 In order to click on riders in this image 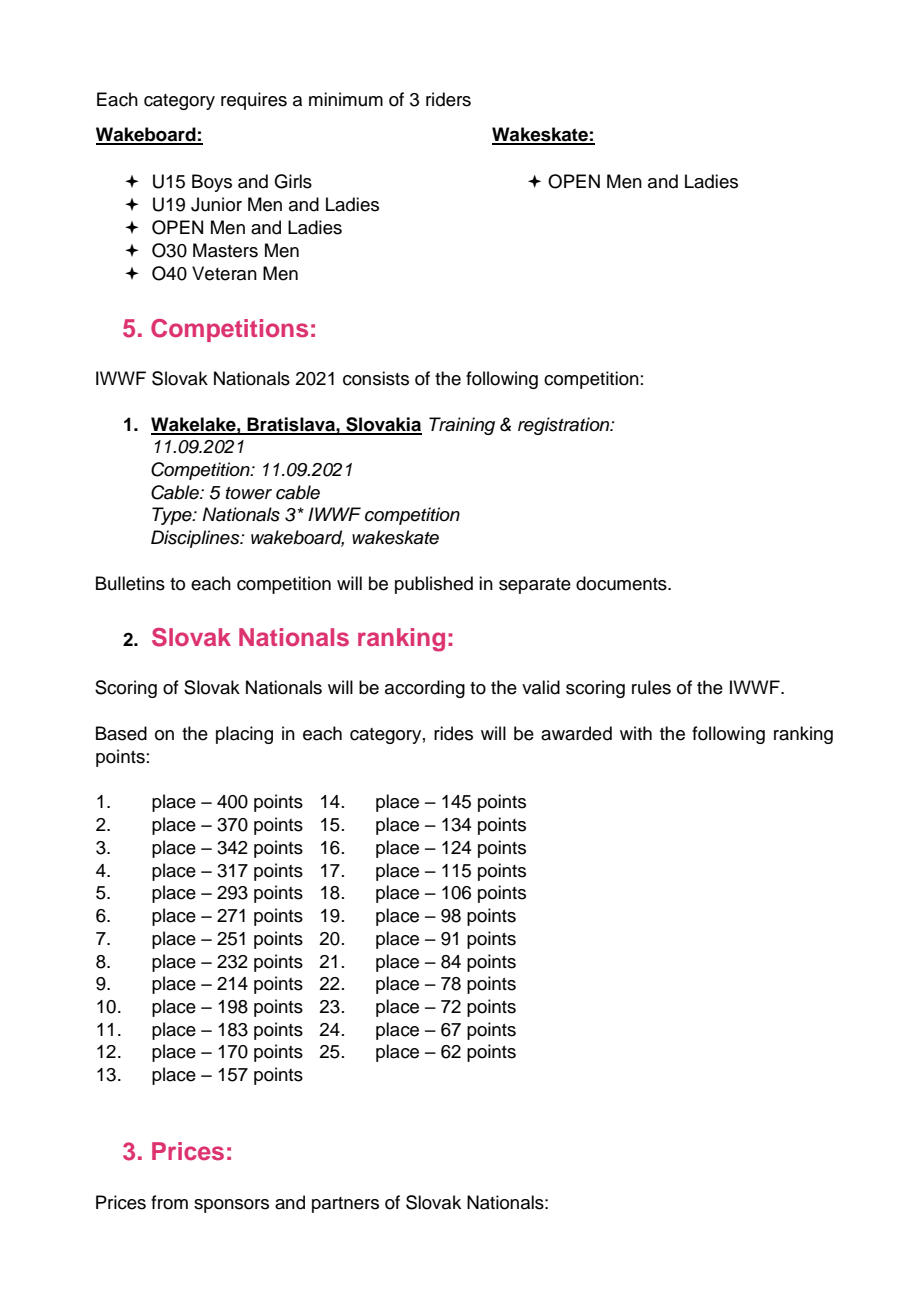, I will do `click(448, 99)`.
